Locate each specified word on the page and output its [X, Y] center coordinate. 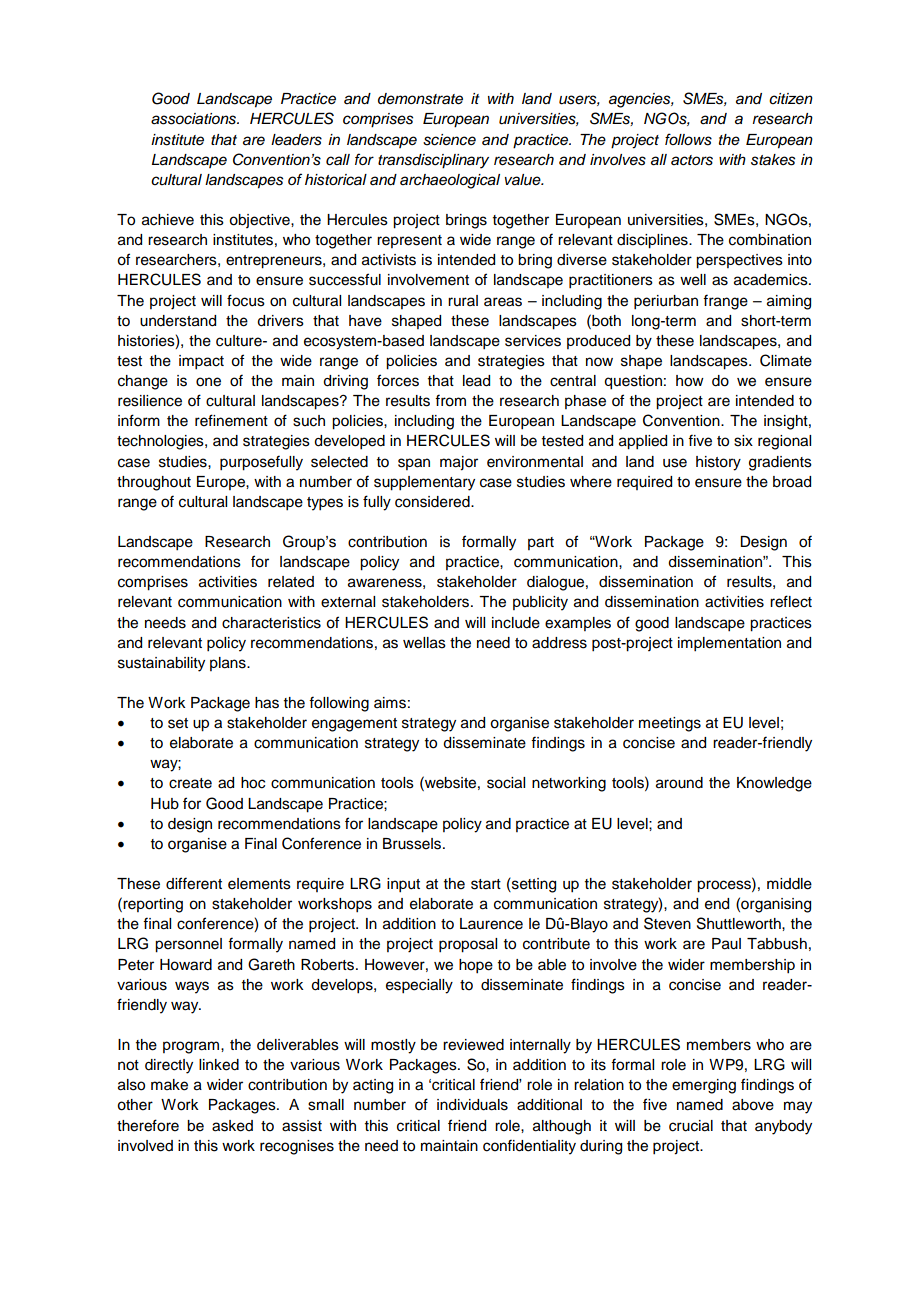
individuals [472, 1105]
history [718, 463]
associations [195, 119]
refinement [231, 420]
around [679, 783]
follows [688, 139]
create [190, 783]
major [459, 463]
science [449, 140]
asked [232, 1126]
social [506, 783]
